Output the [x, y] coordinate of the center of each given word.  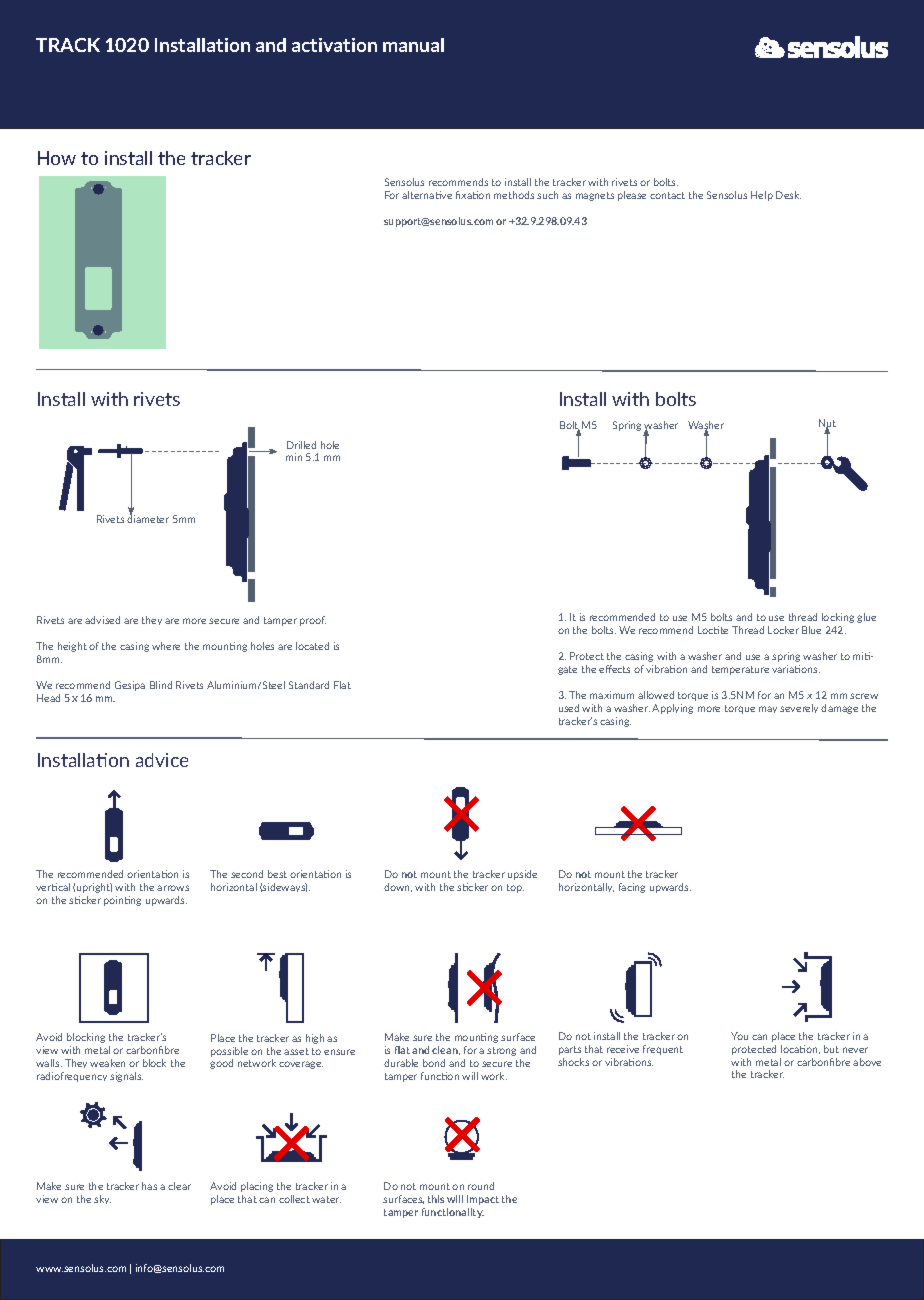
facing [632, 888]
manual [413, 45]
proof [313, 621]
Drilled [301, 445]
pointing [122, 901]
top [515, 888]
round [481, 1186]
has [149, 1186]
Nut [827, 424]
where [166, 646]
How [57, 158]
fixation [473, 195]
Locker [783, 630]
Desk [788, 195]
